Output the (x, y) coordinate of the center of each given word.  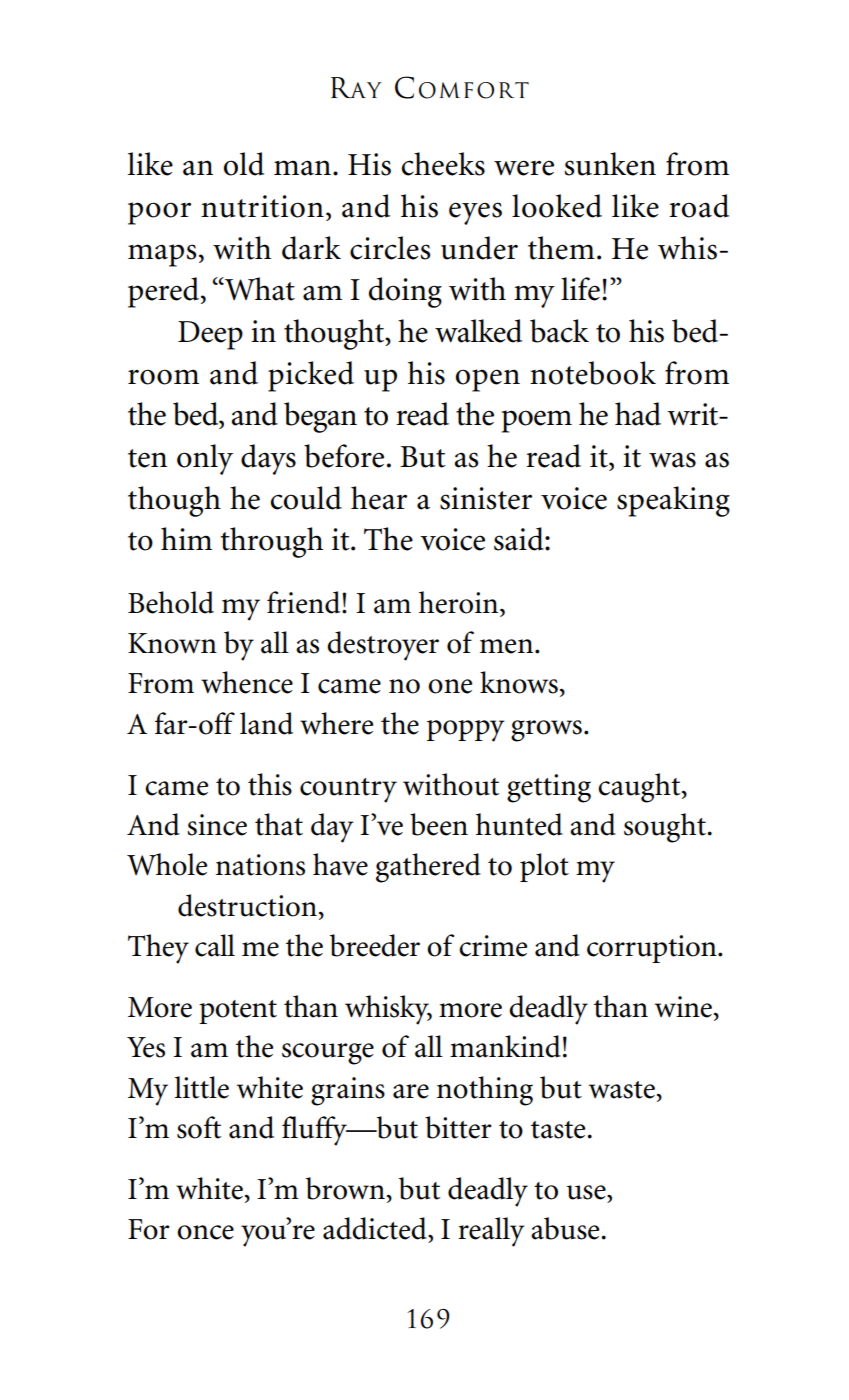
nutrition (262, 206)
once (205, 1232)
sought (666, 828)
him (186, 538)
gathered (428, 868)
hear (379, 498)
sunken (610, 164)
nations (260, 865)
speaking (673, 501)
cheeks (443, 164)
